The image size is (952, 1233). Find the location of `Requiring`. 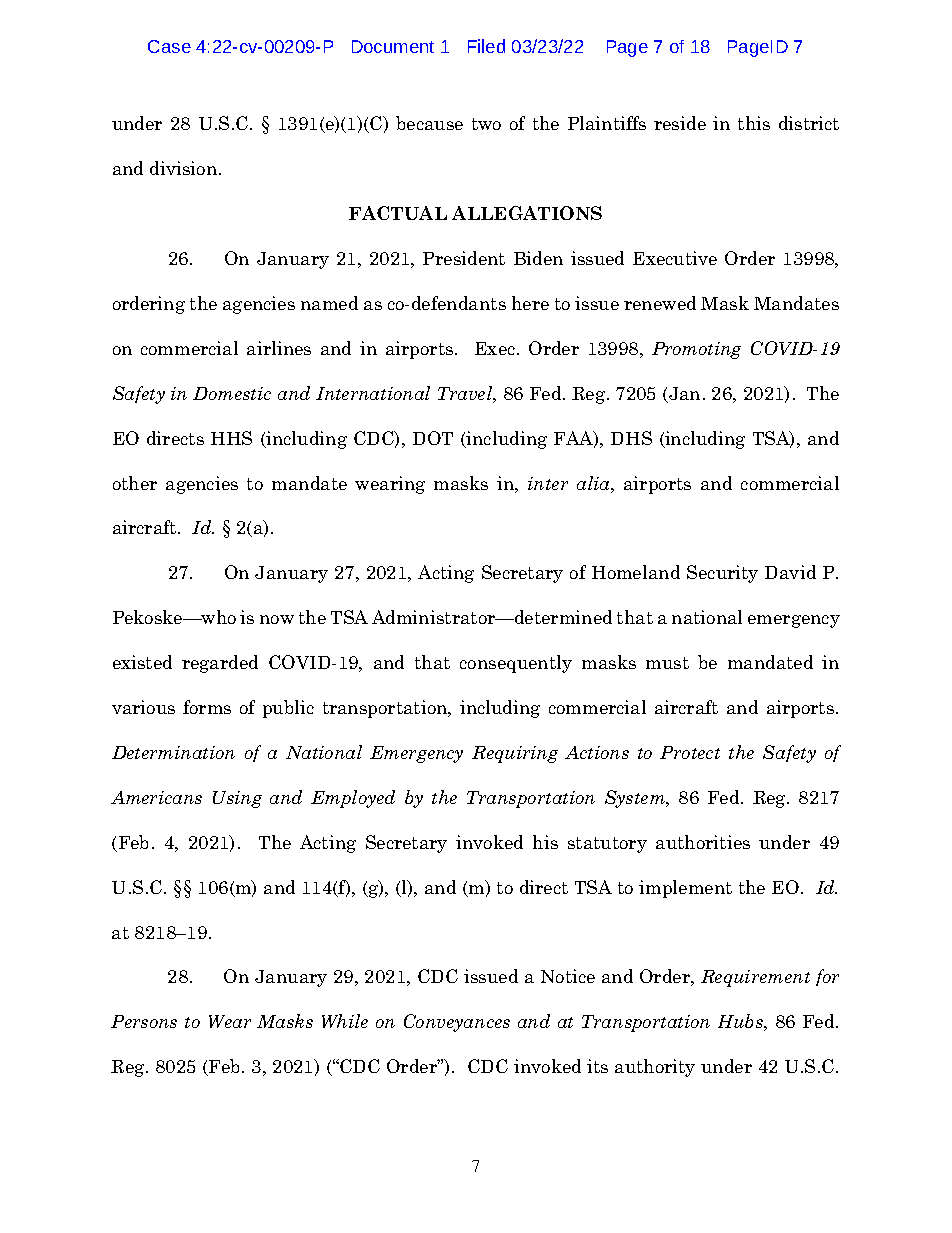

Requiring is located at coordinates (515, 754).
